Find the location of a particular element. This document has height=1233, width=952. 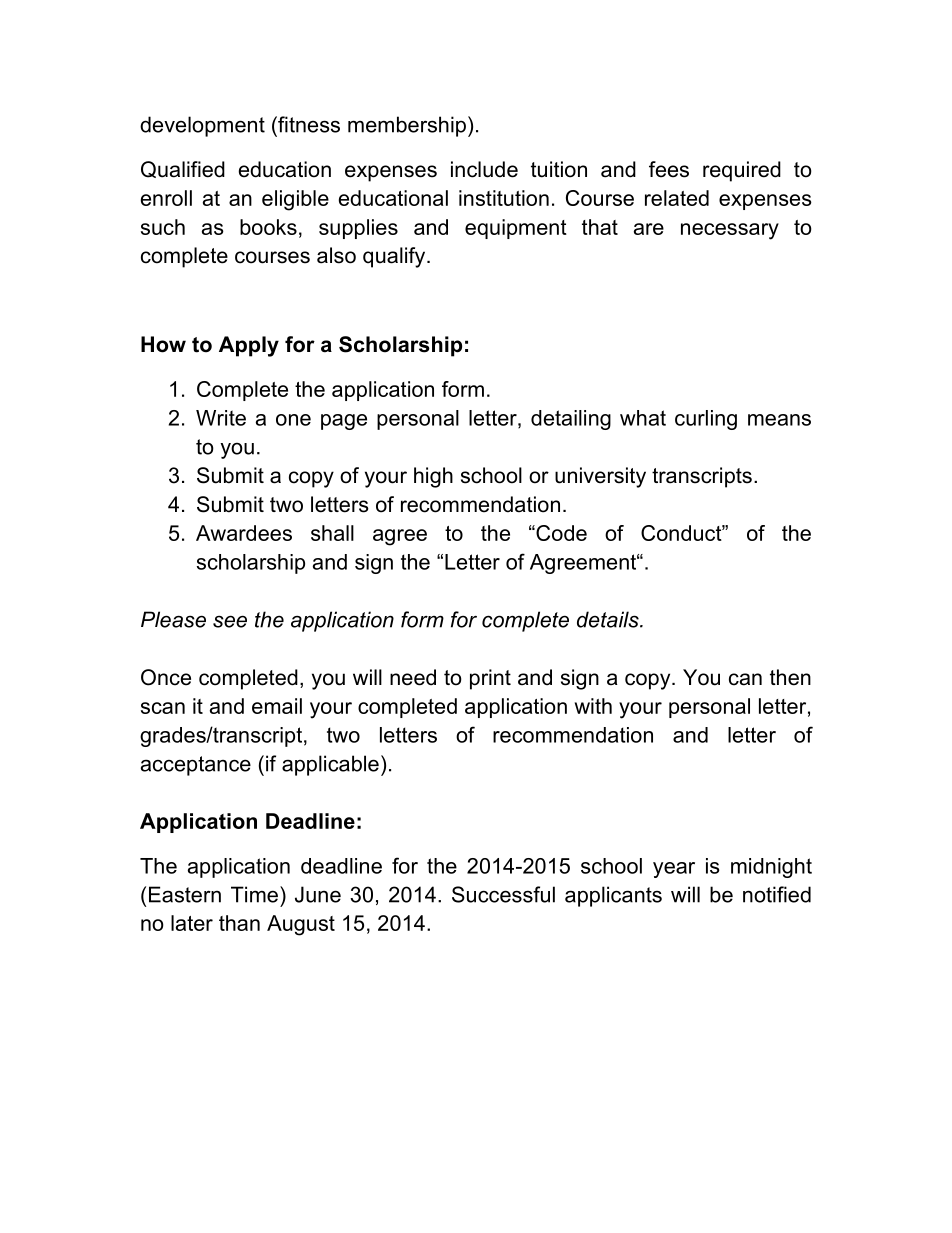

development is located at coordinates (202, 126).
